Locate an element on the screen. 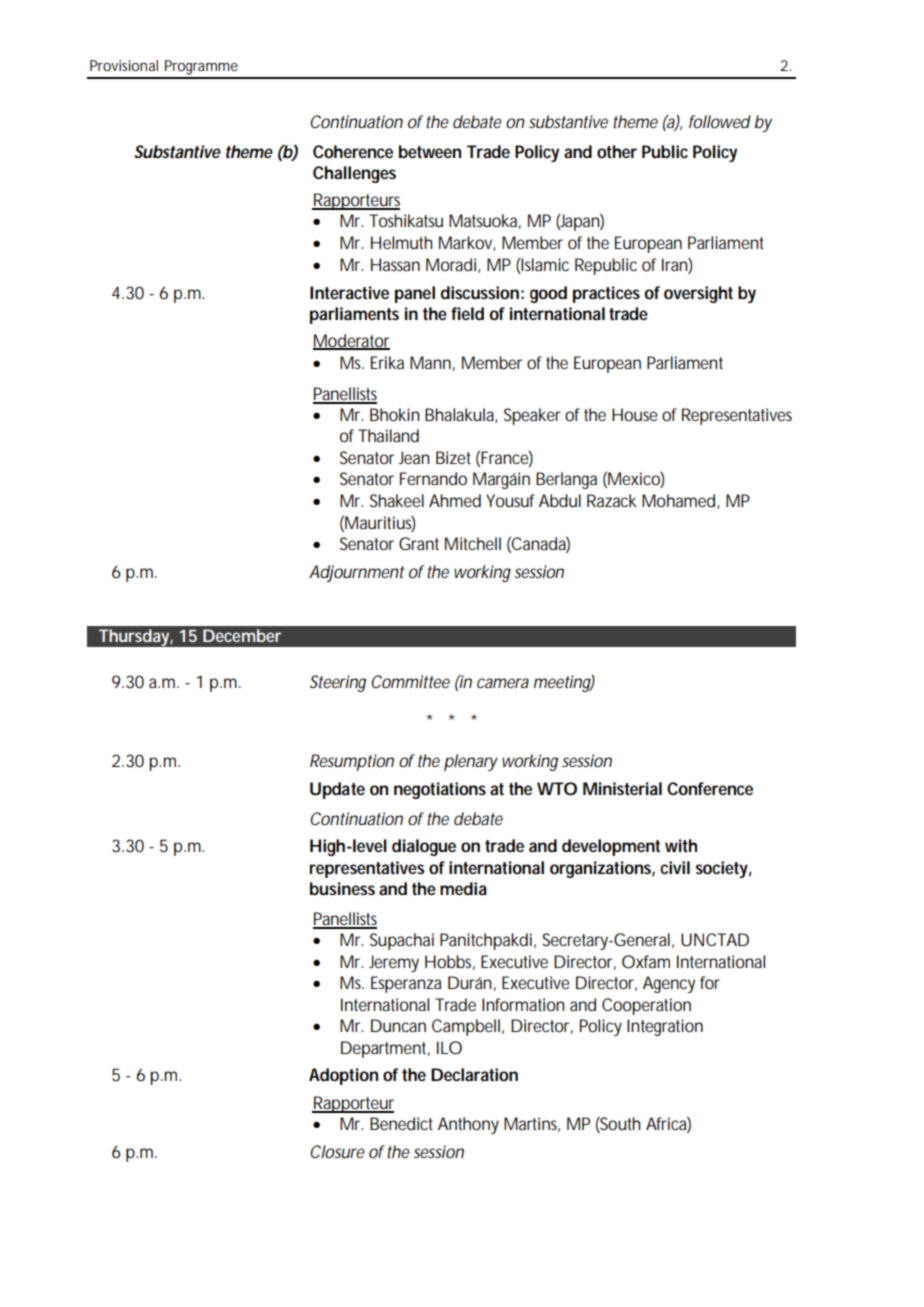 Image resolution: width=924 pixels, height=1307 pixels. between is located at coordinates (430, 151).
